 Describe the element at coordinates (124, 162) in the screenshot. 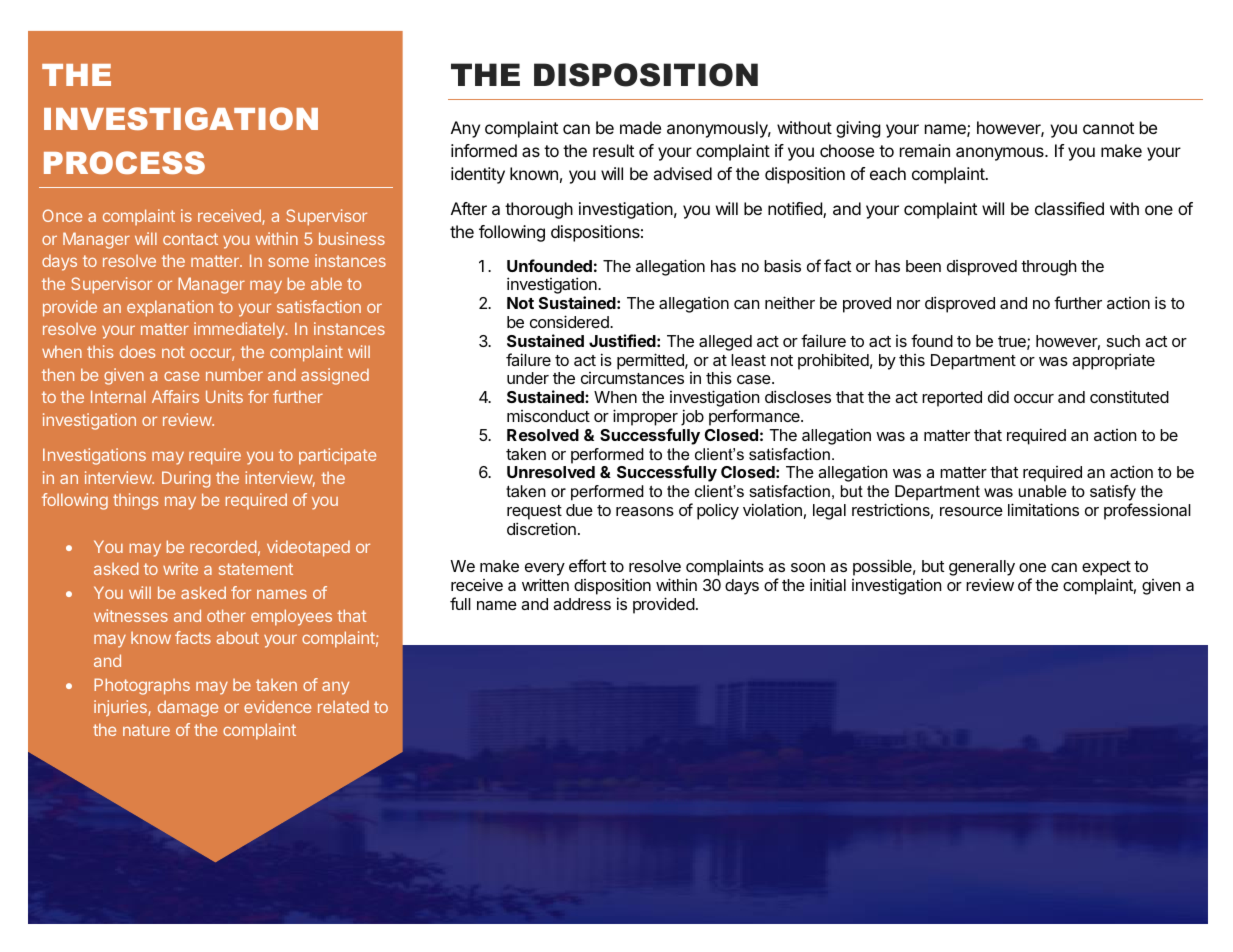

I see `PROCESS` at that location.
